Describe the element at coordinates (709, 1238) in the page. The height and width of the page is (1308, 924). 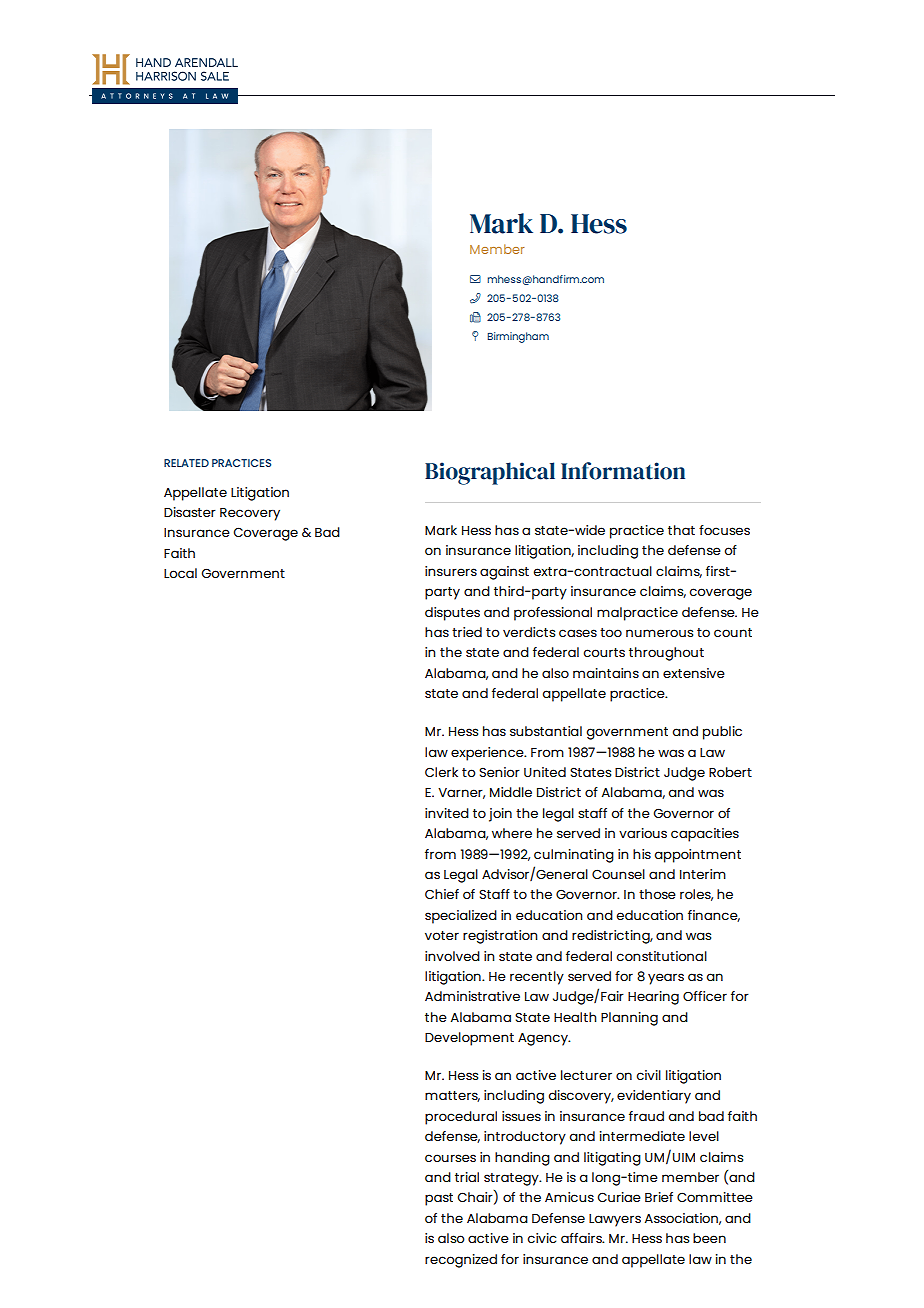
I see `been` at that location.
